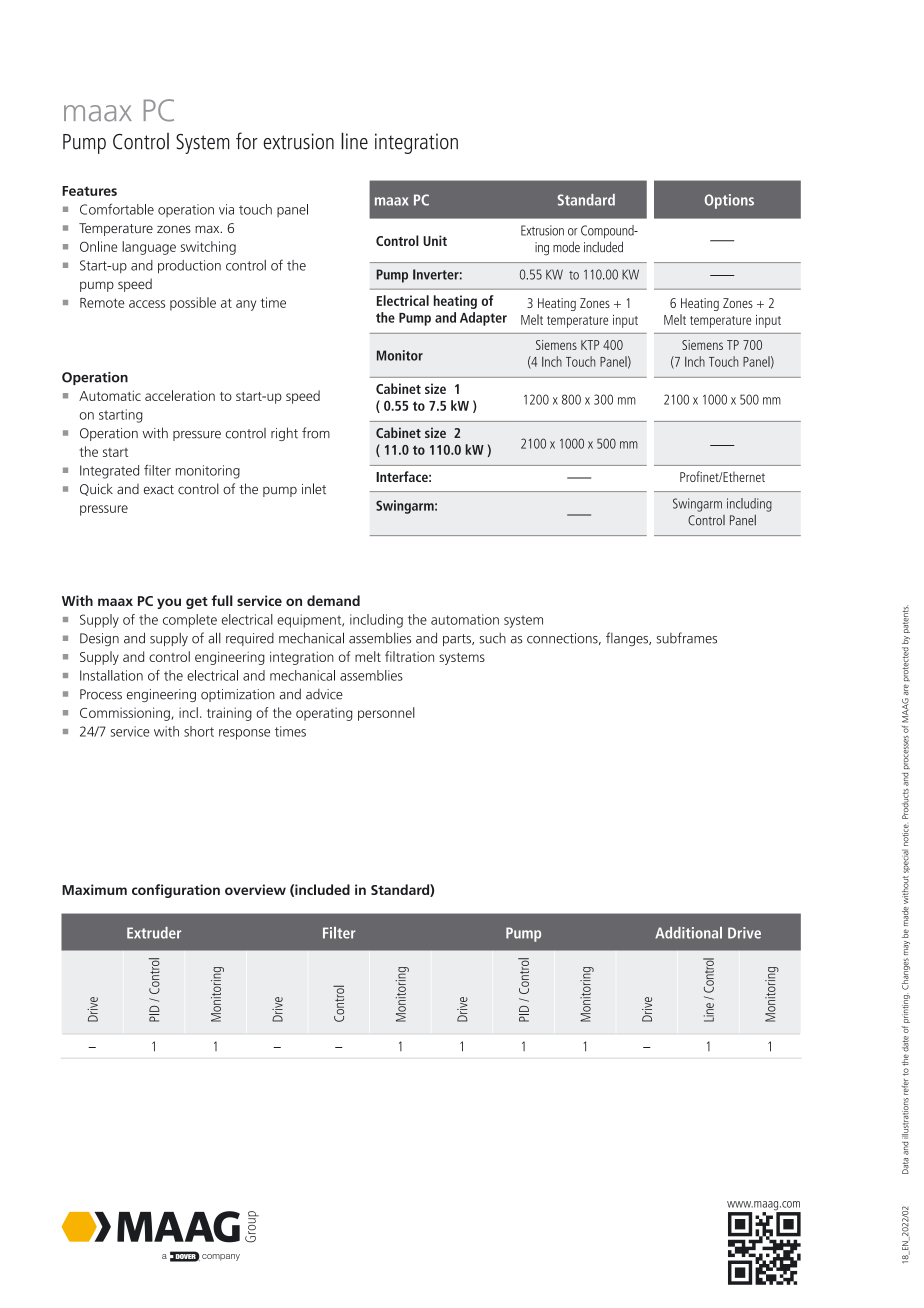  What do you see at coordinates (729, 201) in the document?
I see `Options` at bounding box center [729, 201].
